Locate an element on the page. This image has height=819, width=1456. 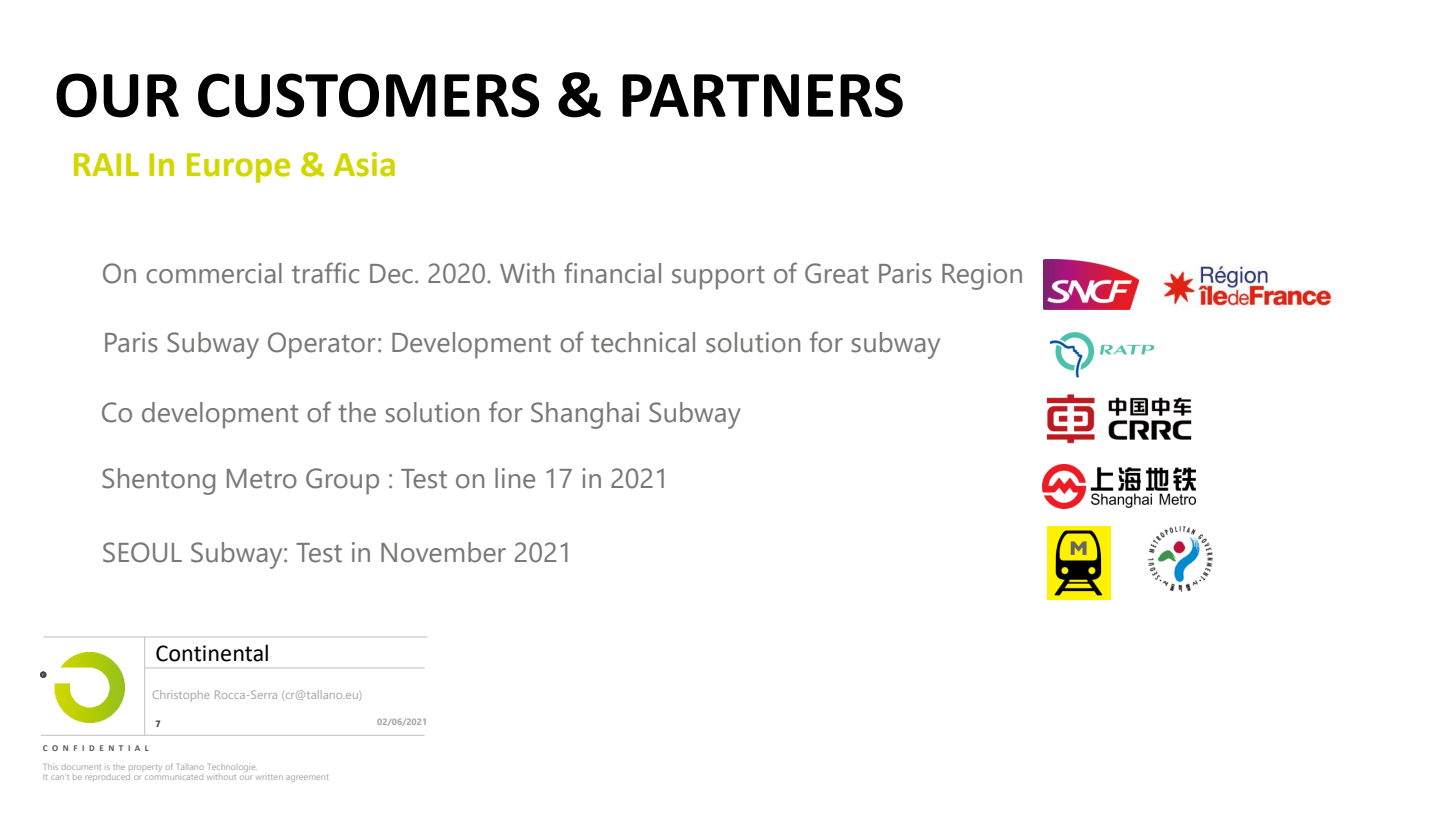
technical is located at coordinates (643, 342).
